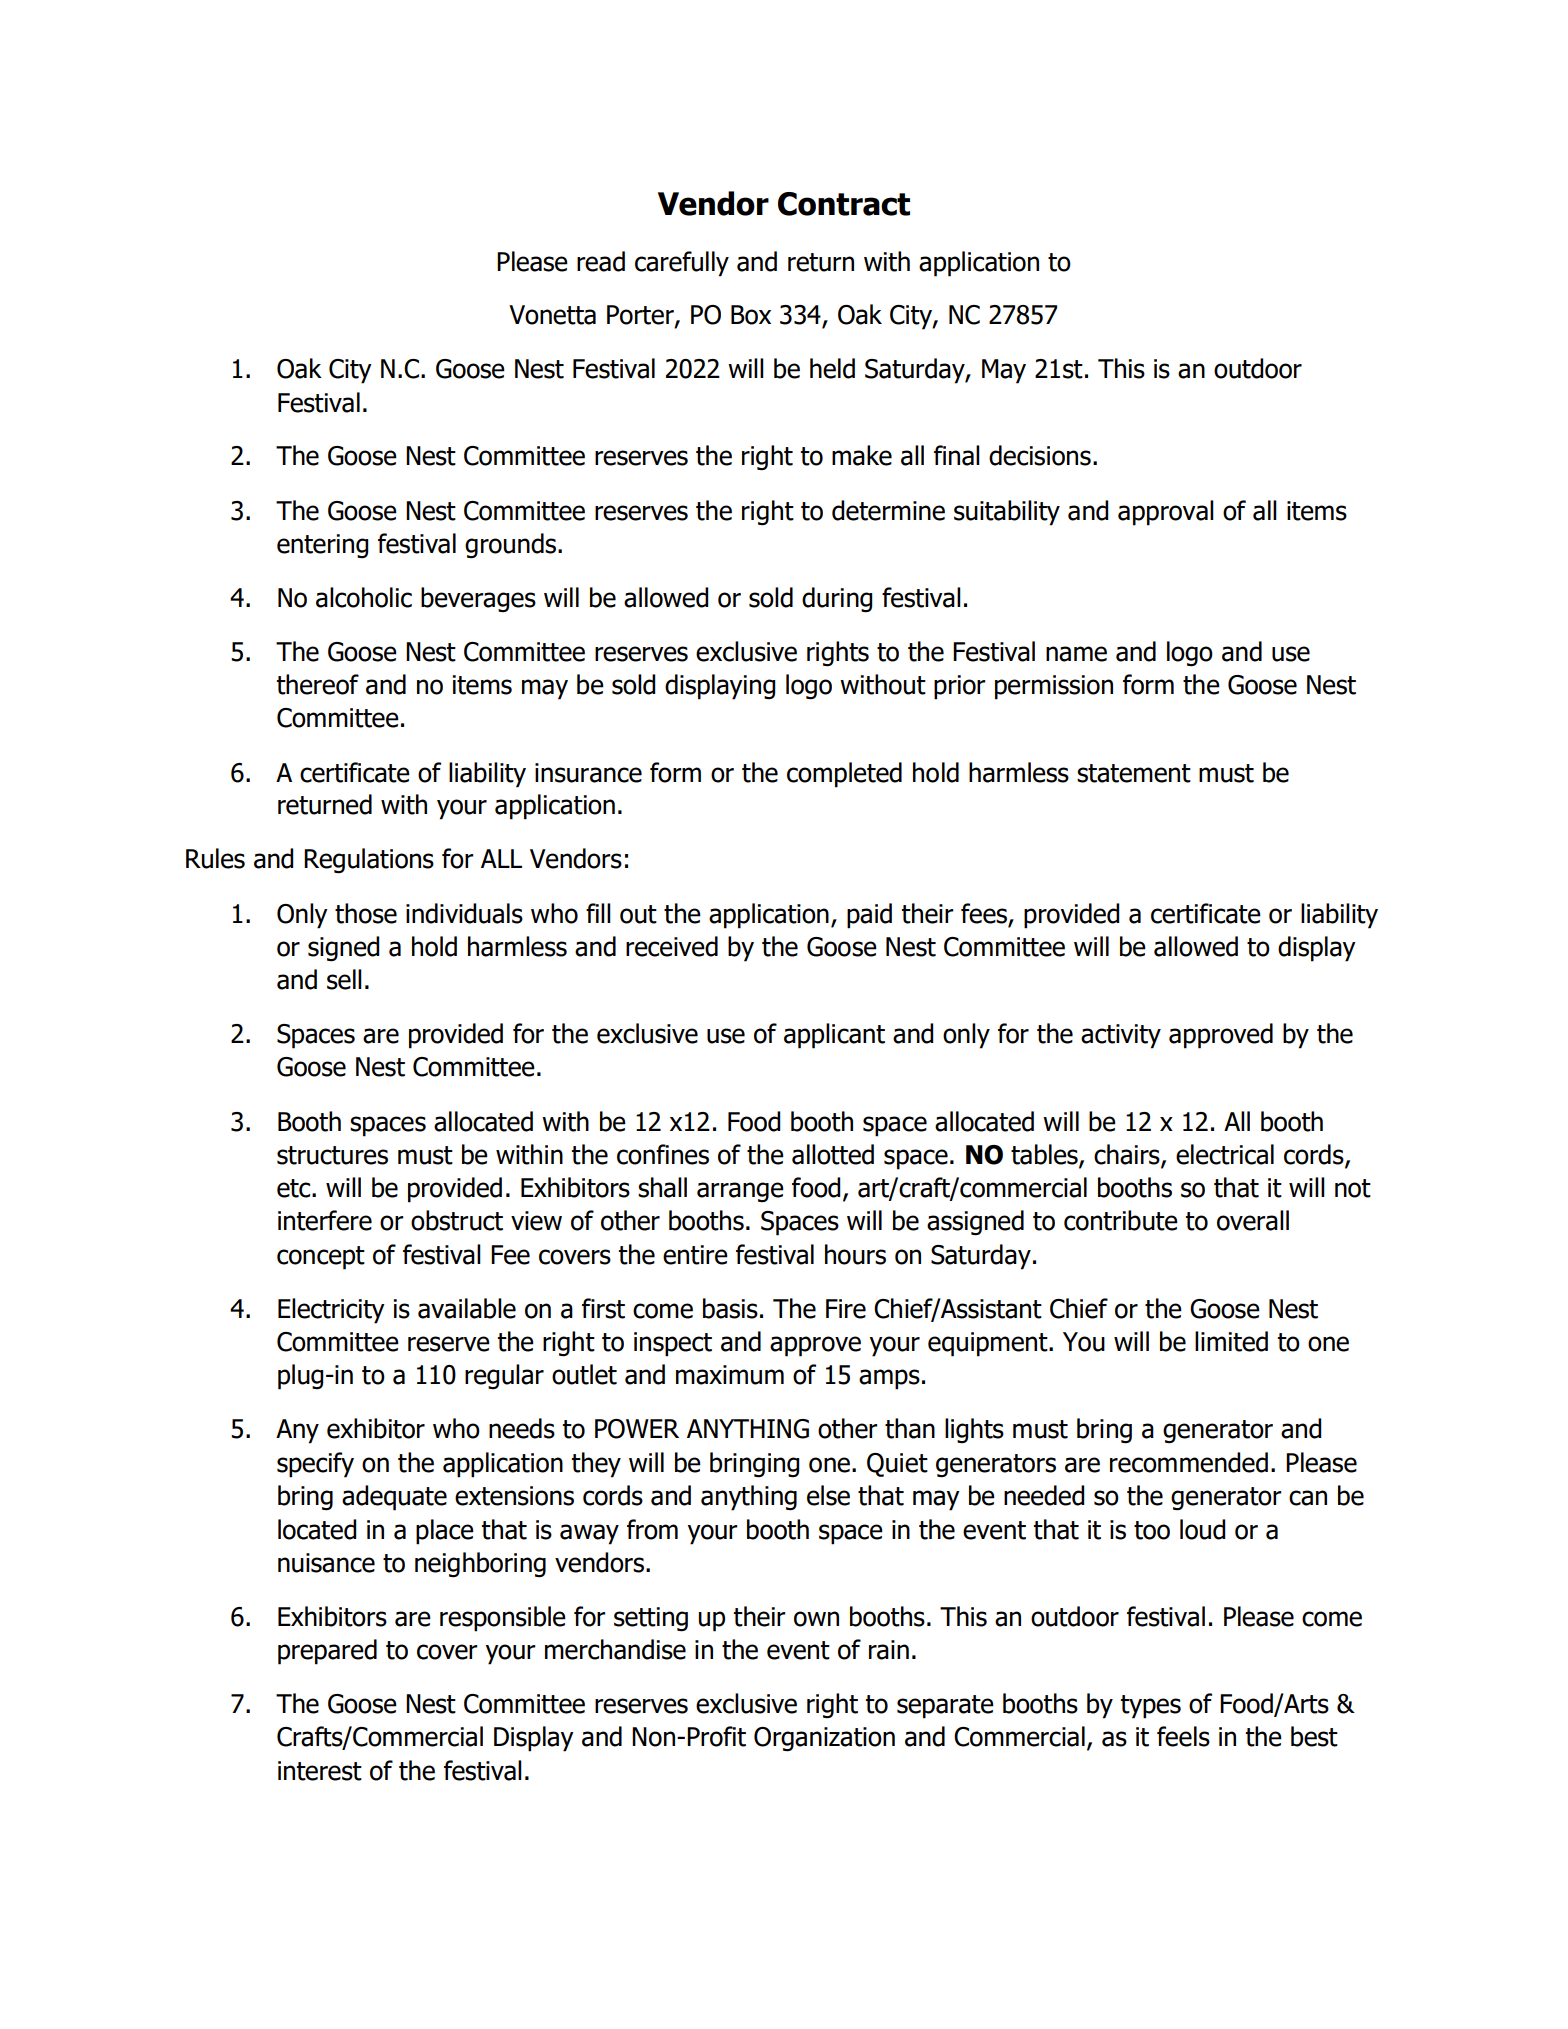 The image size is (1568, 2029). Describe the element at coordinates (1134, 773) in the document. I see `statement` at that location.
